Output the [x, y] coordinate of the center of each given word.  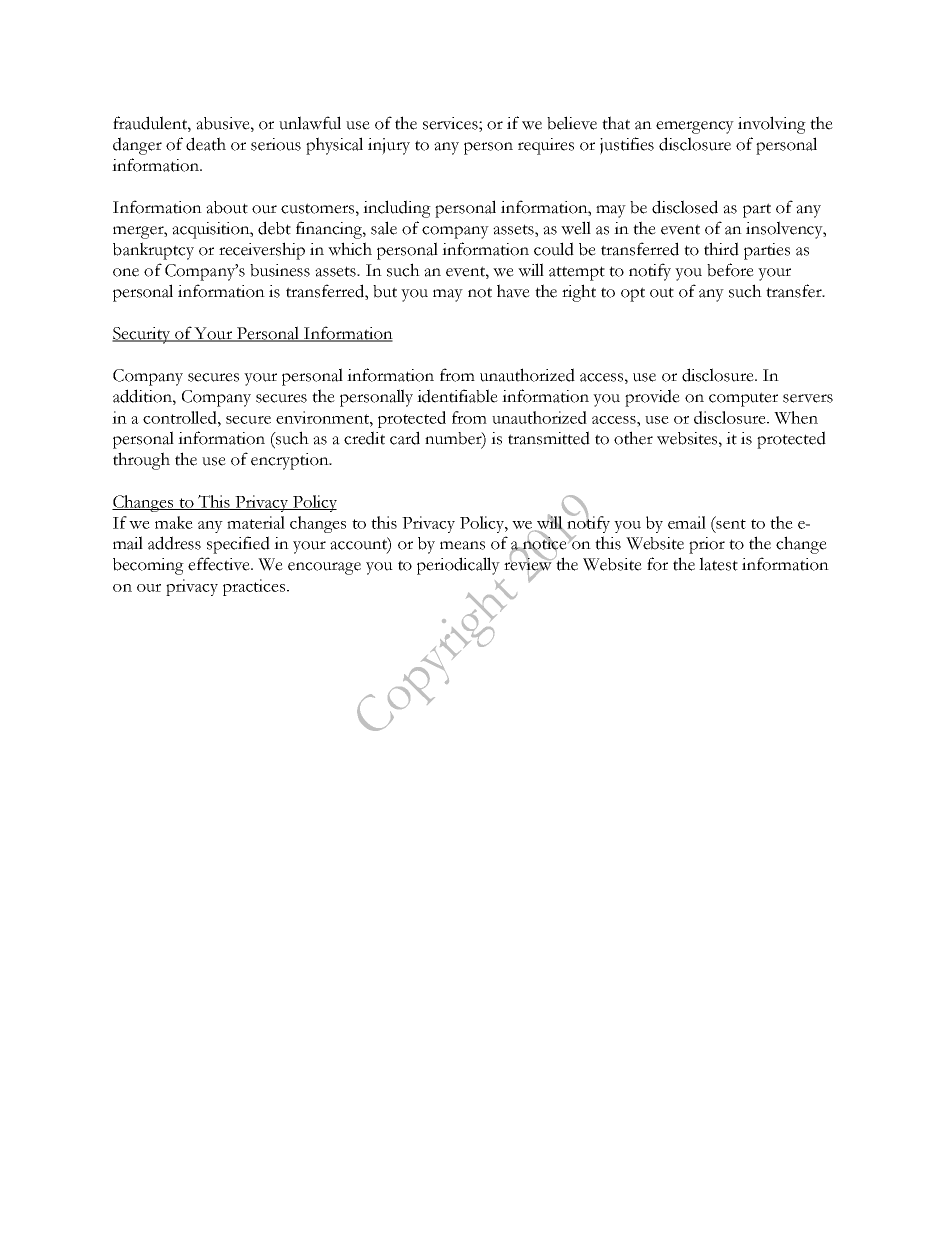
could [554, 249]
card [405, 438]
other [633, 438]
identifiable [457, 396]
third [721, 249]
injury [389, 146]
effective [220, 564]
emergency [695, 127]
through [141, 461]
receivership [262, 251]
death [206, 144]
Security [142, 335]
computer [743, 399]
